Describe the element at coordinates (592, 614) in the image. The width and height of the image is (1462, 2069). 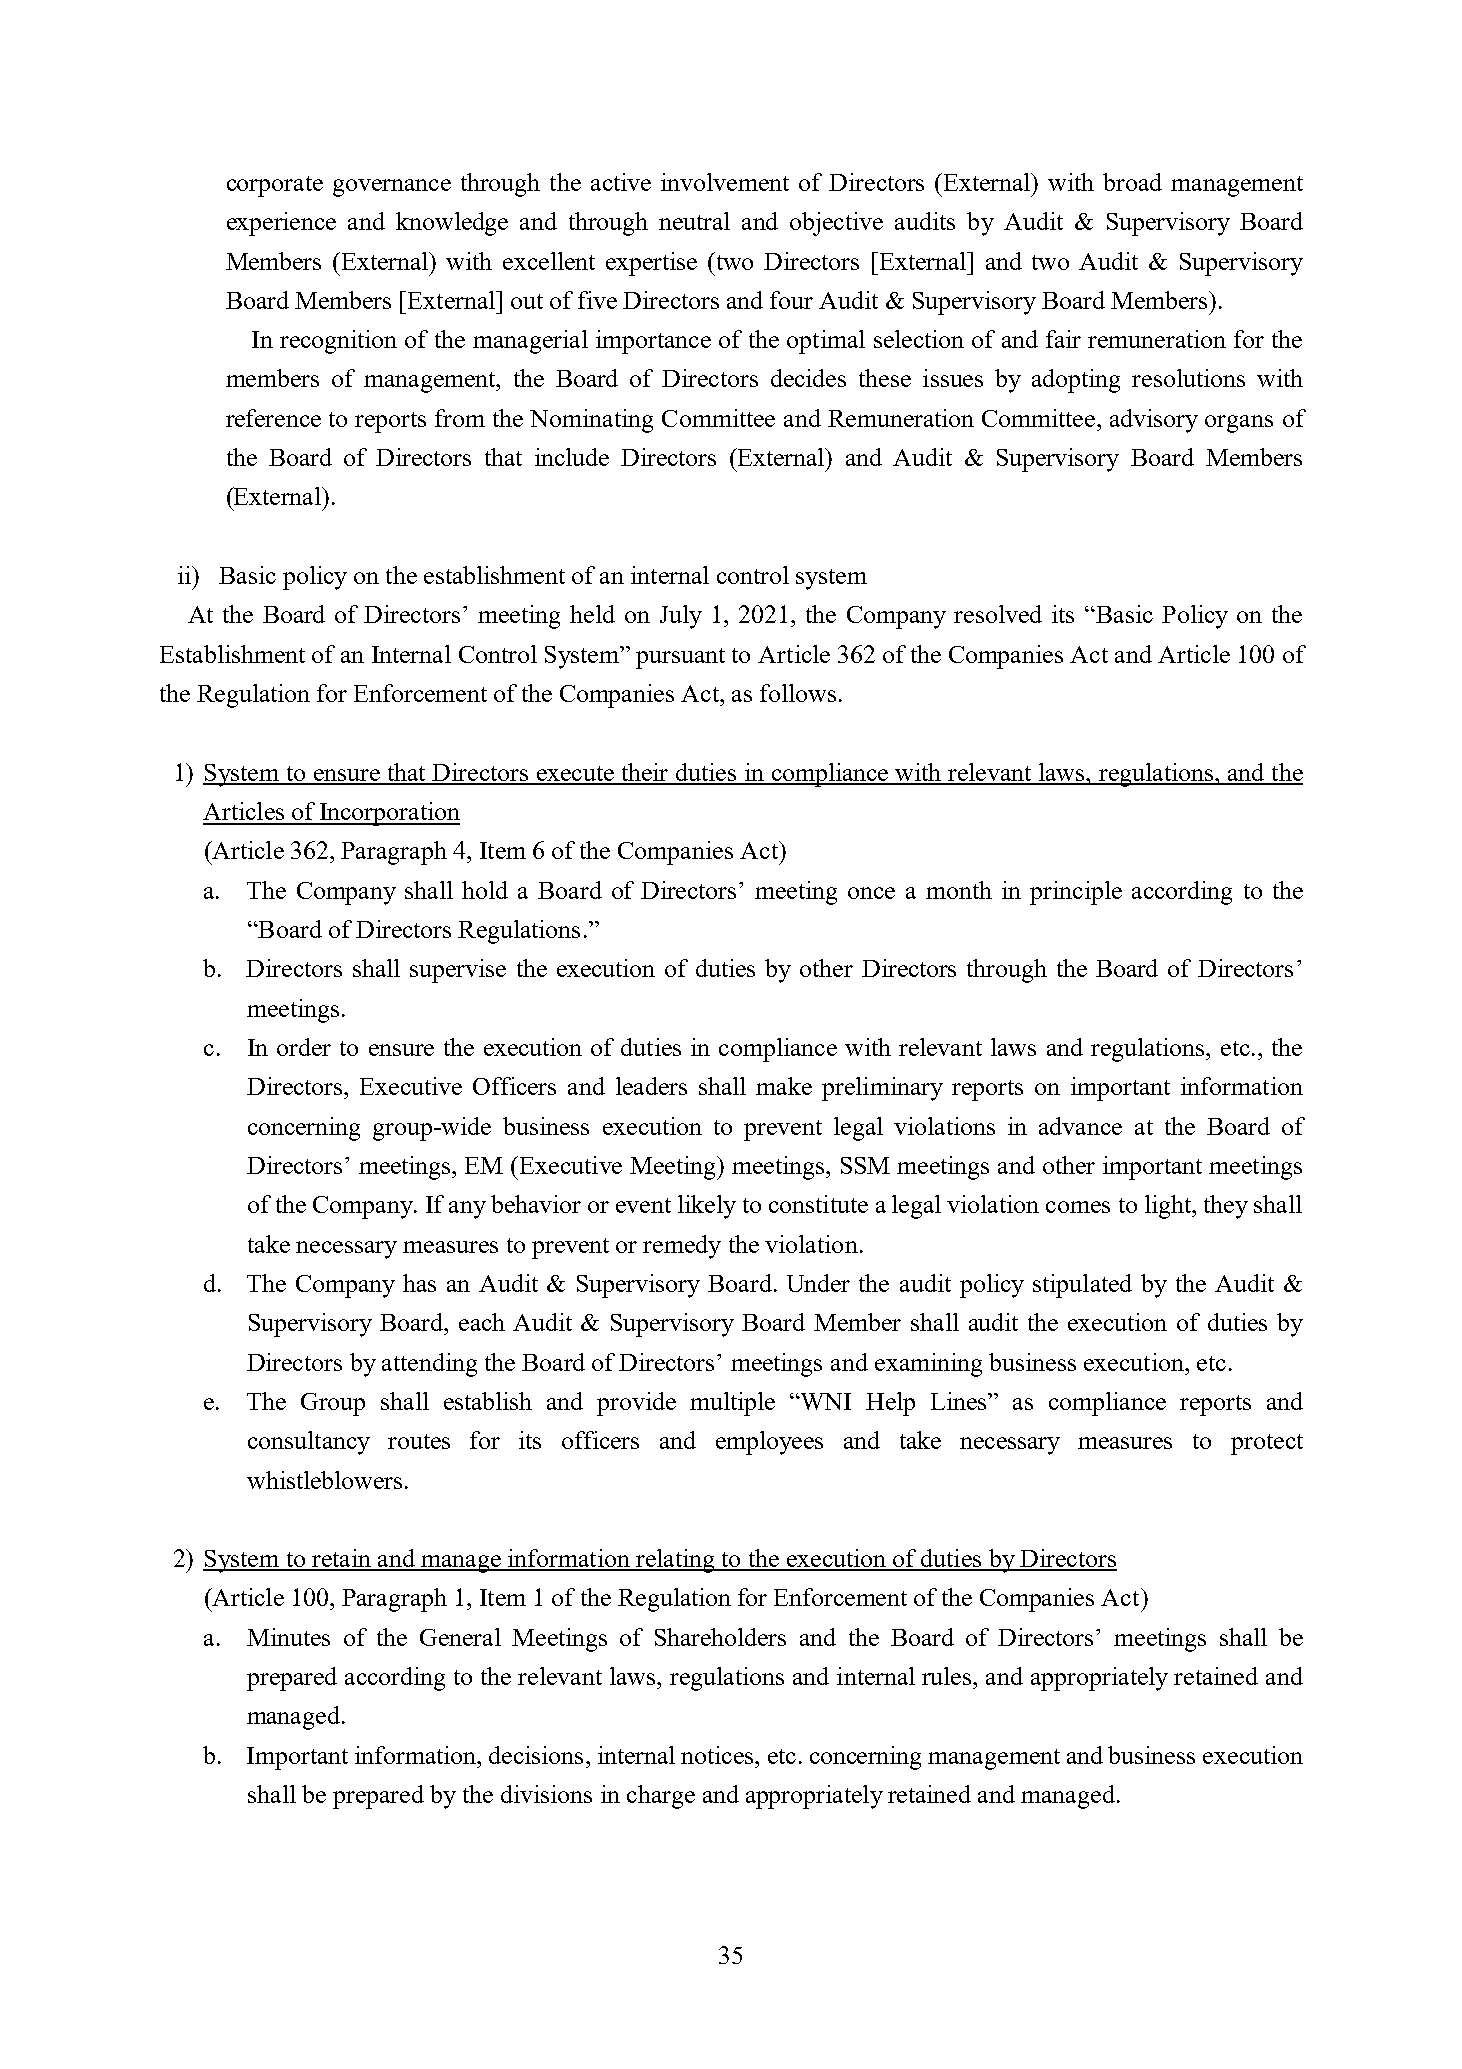
I see `held` at that location.
